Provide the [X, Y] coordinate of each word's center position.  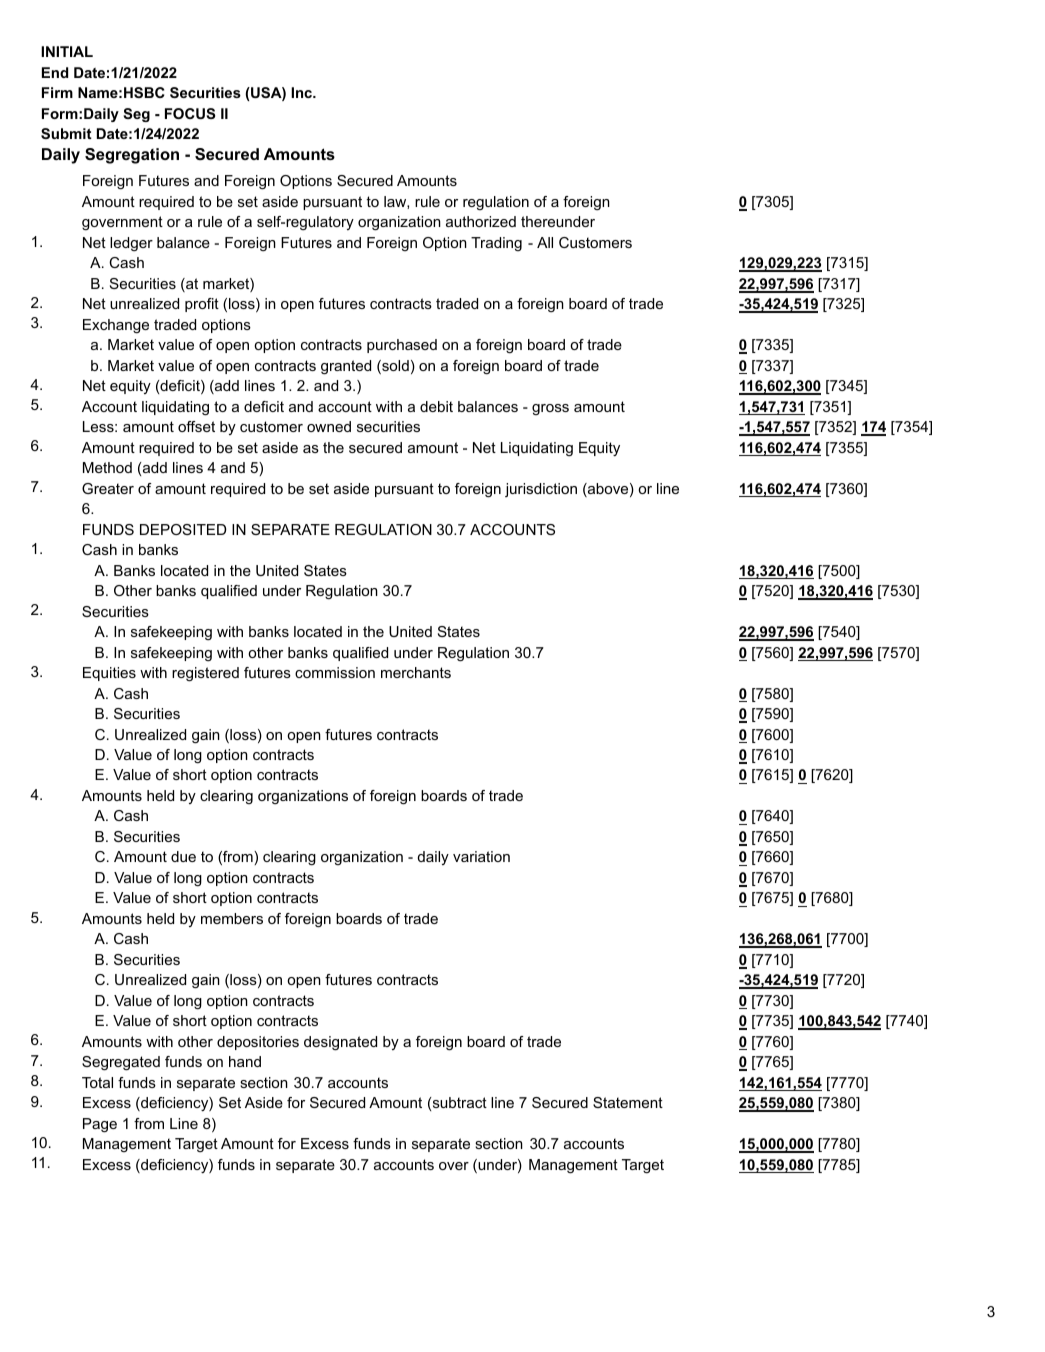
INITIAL [67, 51]
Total [97, 1082]
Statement [628, 1102]
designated [340, 1043]
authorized [481, 221]
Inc [303, 92]
